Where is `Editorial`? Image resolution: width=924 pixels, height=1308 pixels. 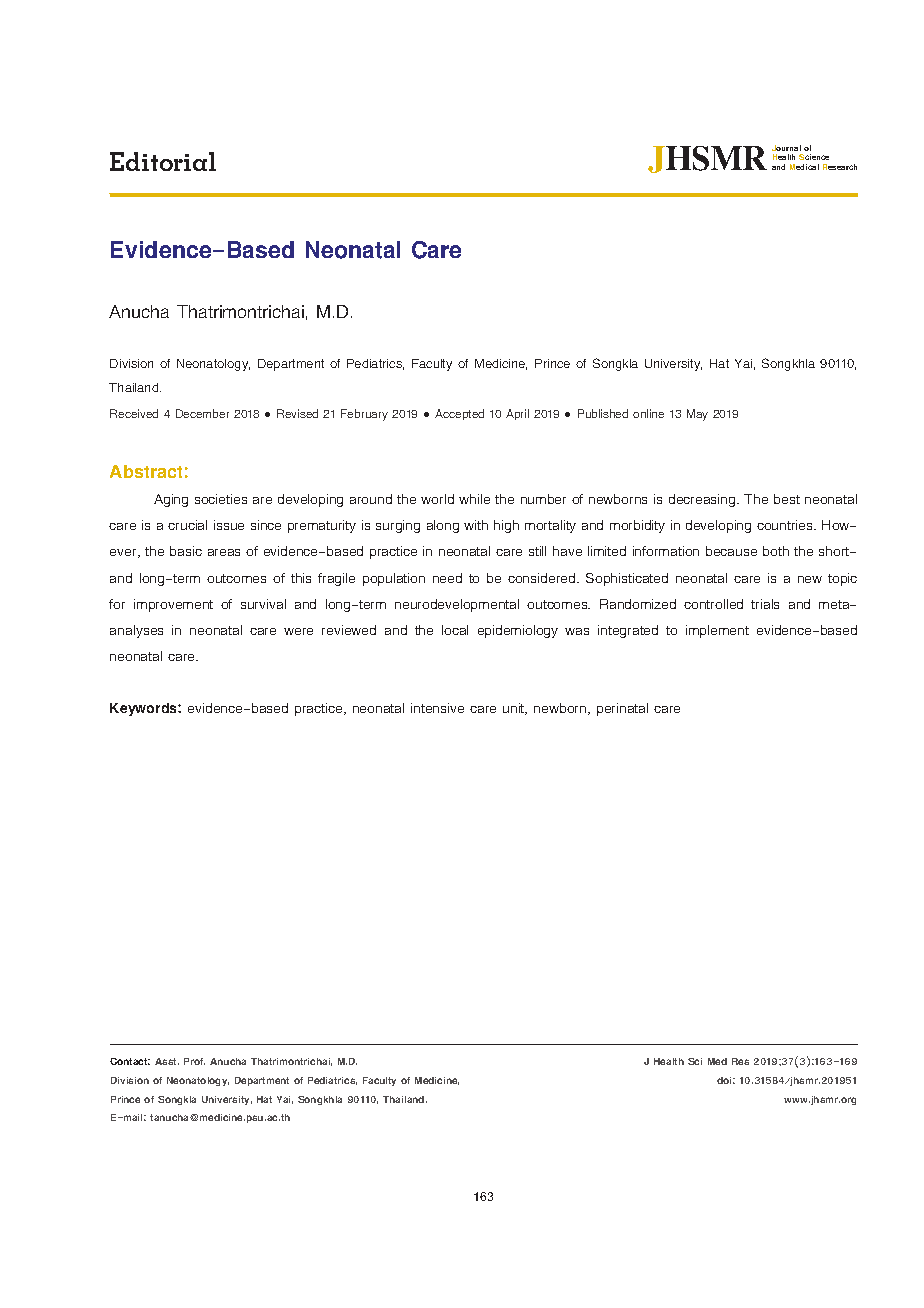 Editorial is located at coordinates (163, 161).
